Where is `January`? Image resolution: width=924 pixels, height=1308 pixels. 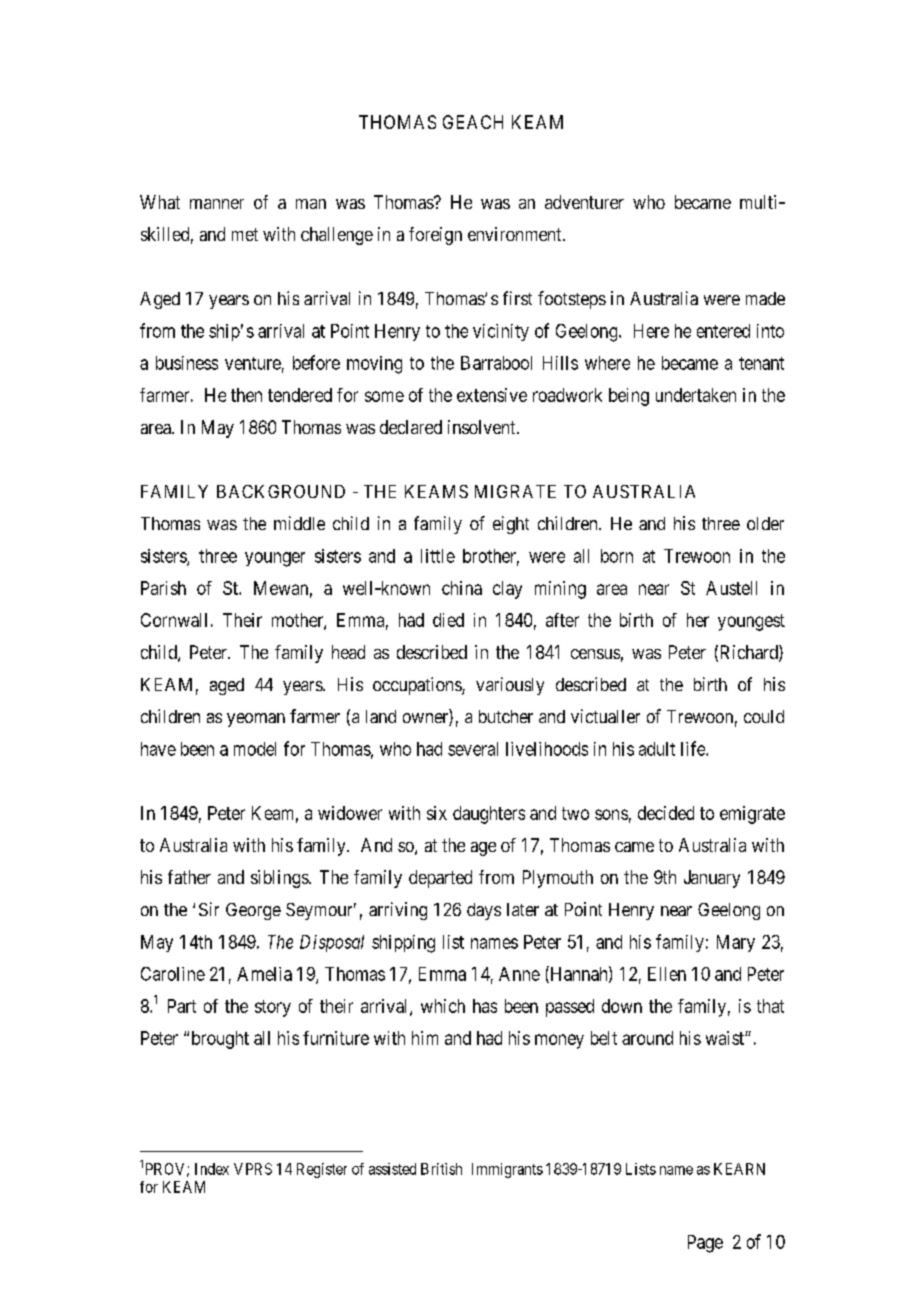
January is located at coordinates (712, 879).
